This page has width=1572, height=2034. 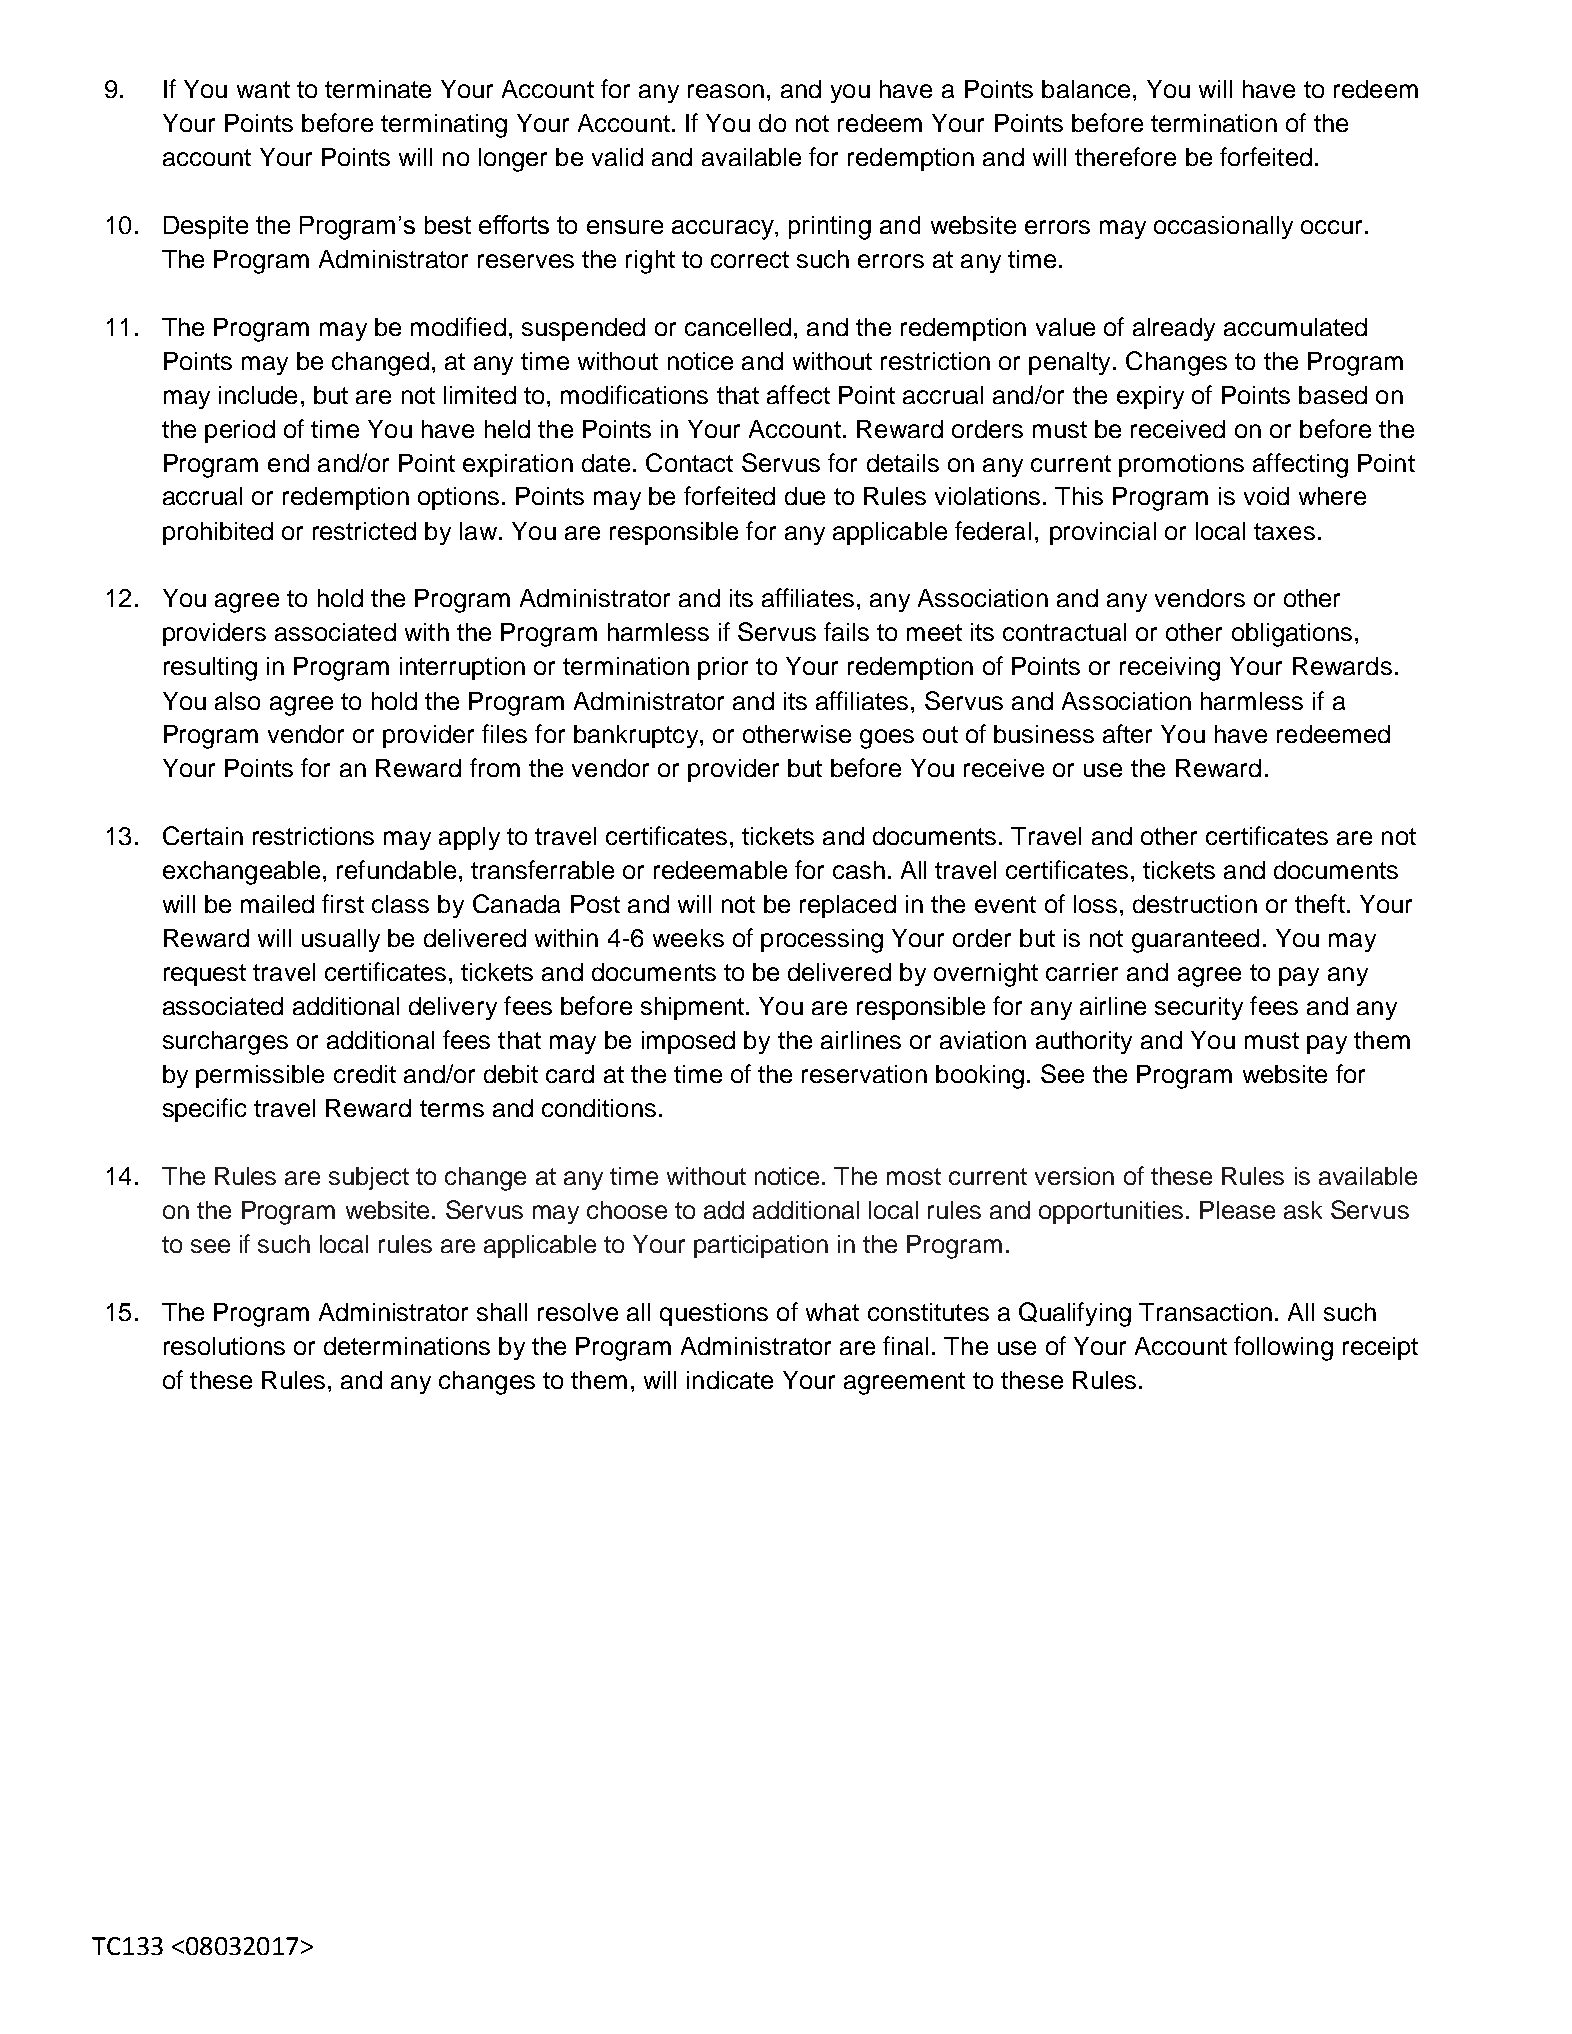 What do you see at coordinates (1283, 1348) in the page?
I see `following` at bounding box center [1283, 1348].
